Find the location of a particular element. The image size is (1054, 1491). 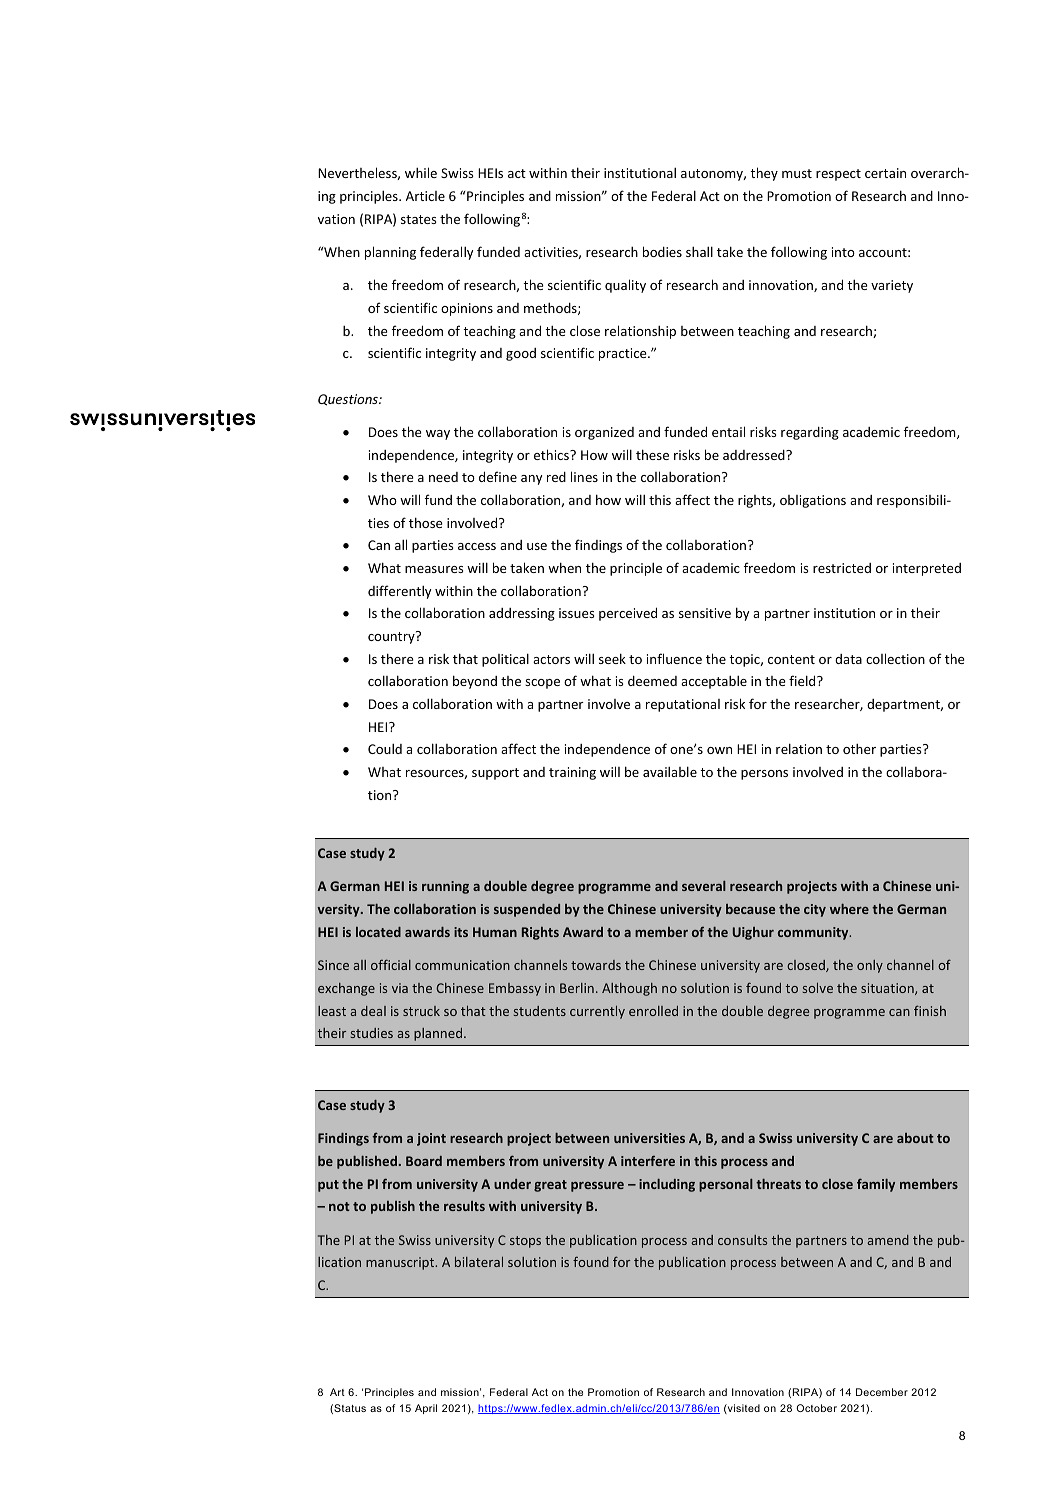

differently is located at coordinates (400, 592).
